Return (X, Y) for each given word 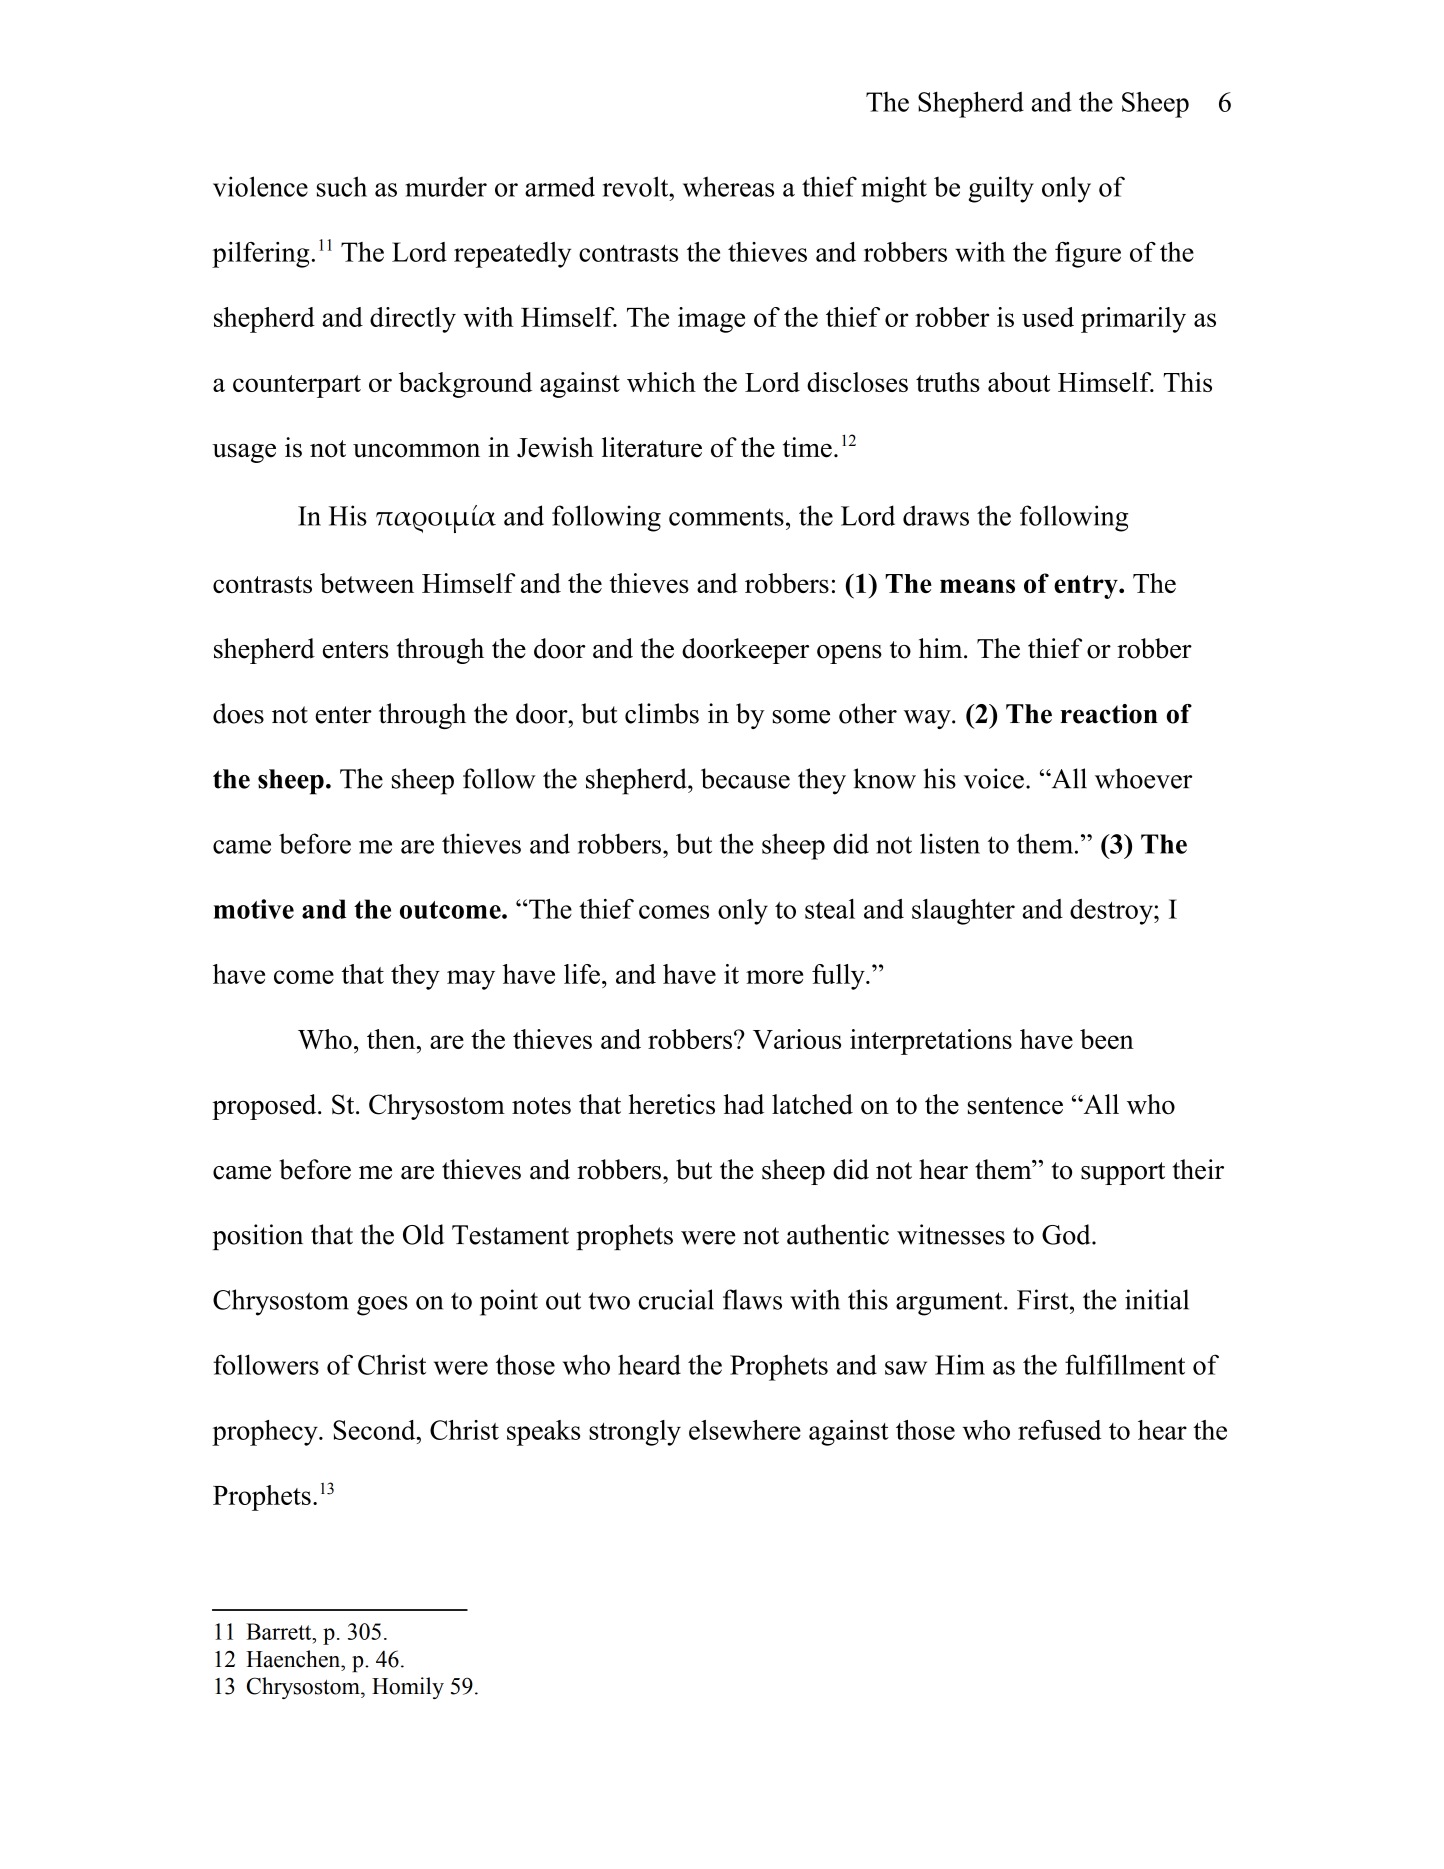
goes (382, 1306)
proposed (265, 1107)
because (745, 778)
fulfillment (1125, 1364)
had (744, 1104)
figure (1088, 255)
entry (1087, 587)
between (367, 583)
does (238, 713)
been (1107, 1039)
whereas (728, 186)
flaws (752, 1299)
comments (726, 517)
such (342, 186)
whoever (1143, 778)
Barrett (280, 1631)
